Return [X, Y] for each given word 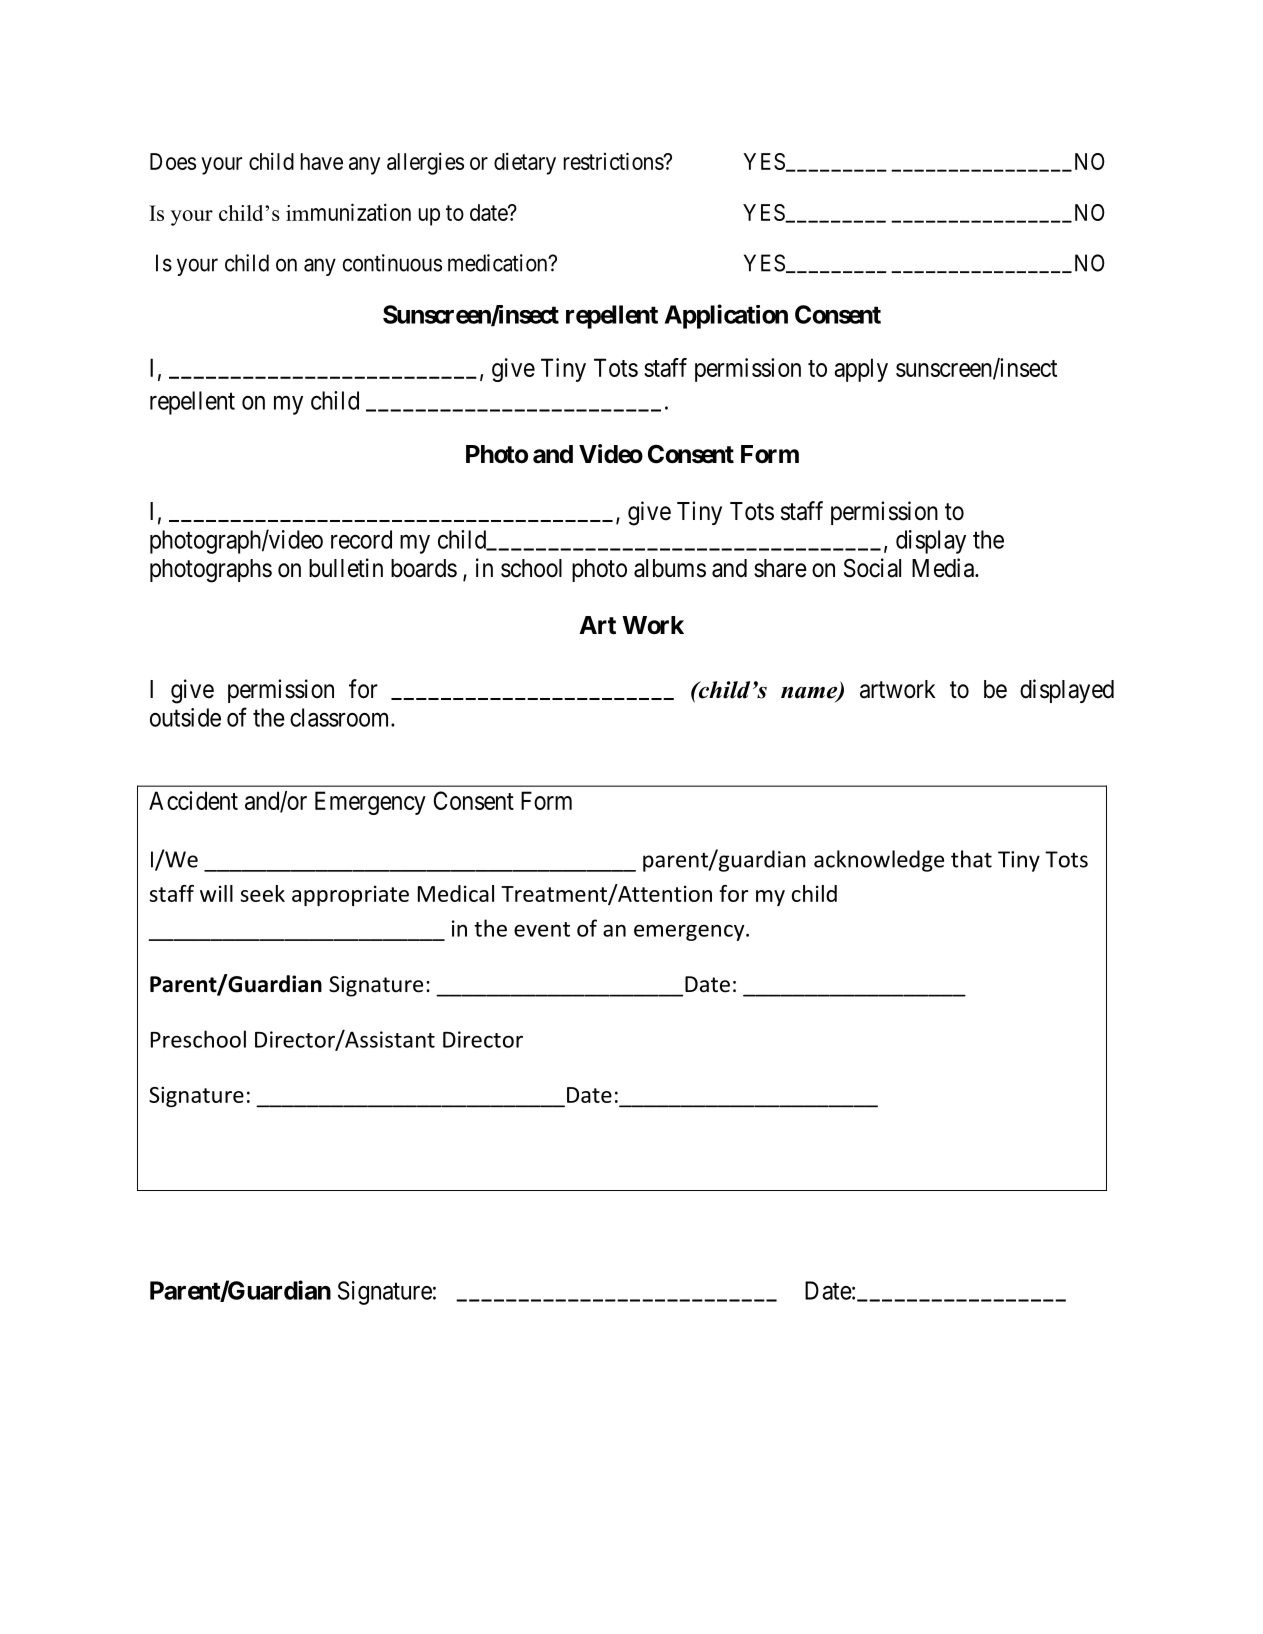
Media [944, 568]
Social [872, 568]
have [322, 161]
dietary [525, 163]
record [361, 539]
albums [670, 568]
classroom [341, 717]
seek [262, 893]
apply [861, 370]
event [542, 929]
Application [726, 316]
